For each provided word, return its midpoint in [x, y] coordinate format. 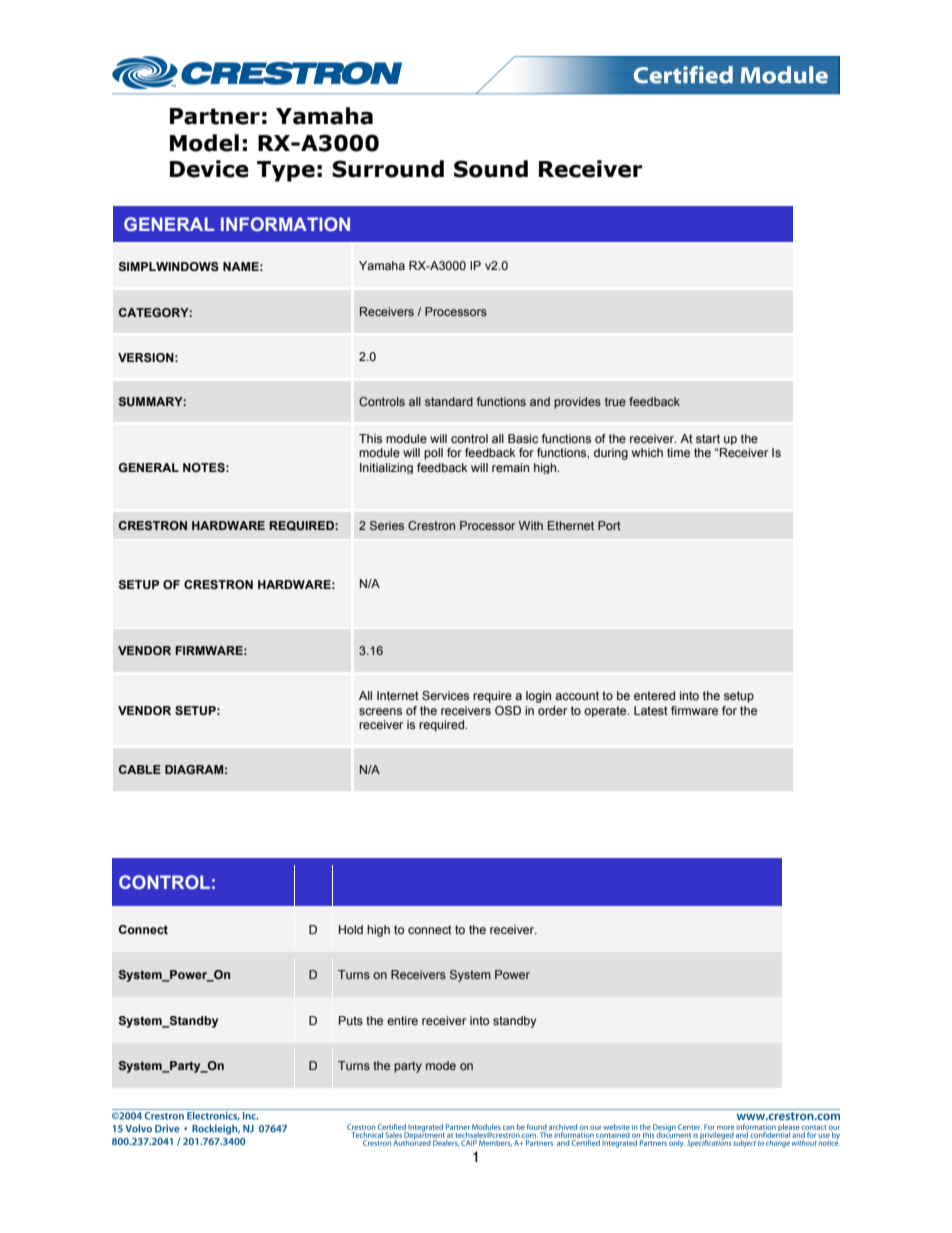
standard [449, 401]
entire [402, 1020]
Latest [651, 710]
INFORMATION [285, 224]
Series [387, 525]
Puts [351, 1020]
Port [609, 525]
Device [209, 169]
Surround [388, 169]
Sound [491, 169]
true [615, 401]
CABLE [140, 769]
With [531, 525]
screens [380, 711]
